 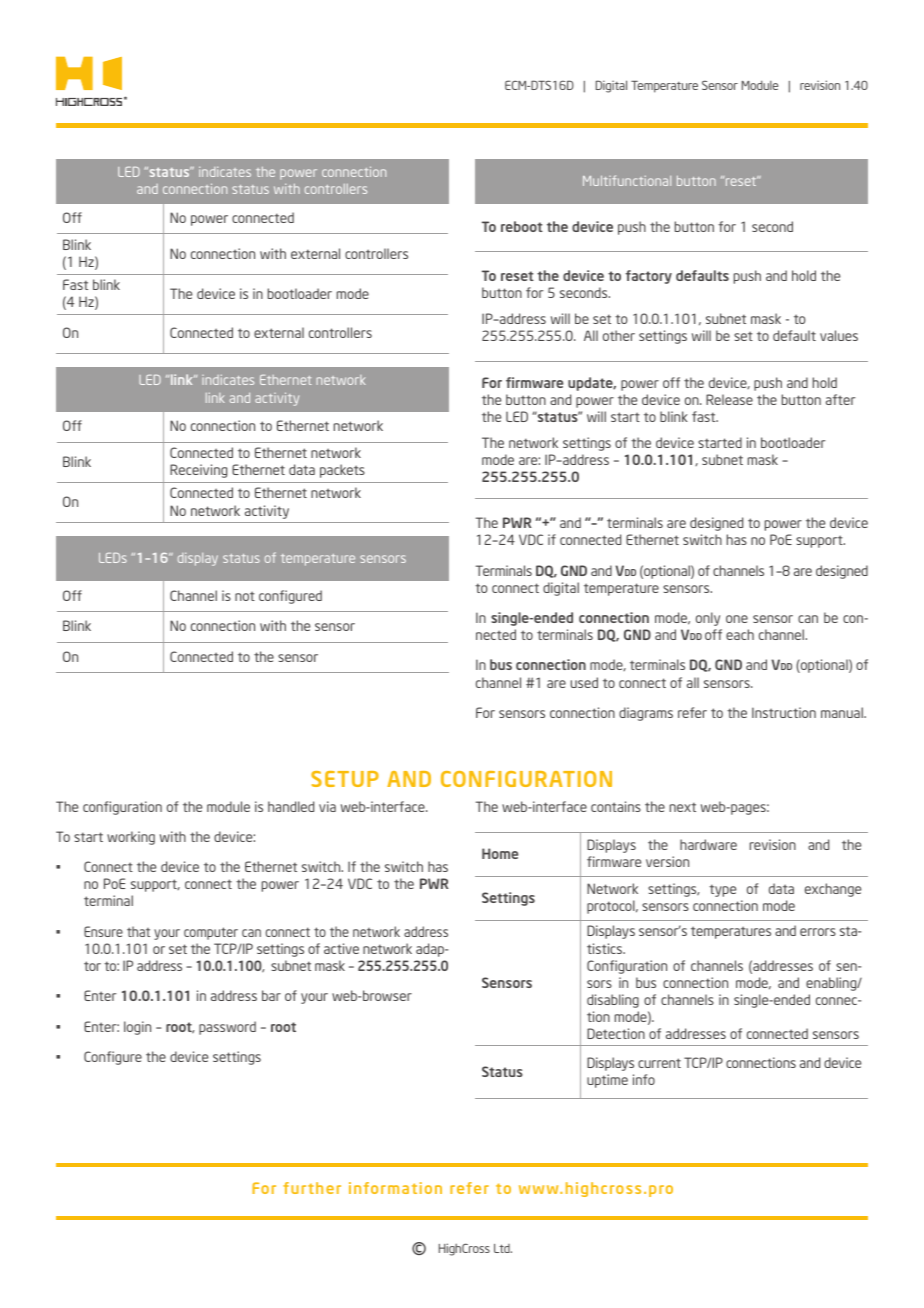 What do you see at coordinates (584, 682) in the screenshot?
I see `used` at bounding box center [584, 682].
